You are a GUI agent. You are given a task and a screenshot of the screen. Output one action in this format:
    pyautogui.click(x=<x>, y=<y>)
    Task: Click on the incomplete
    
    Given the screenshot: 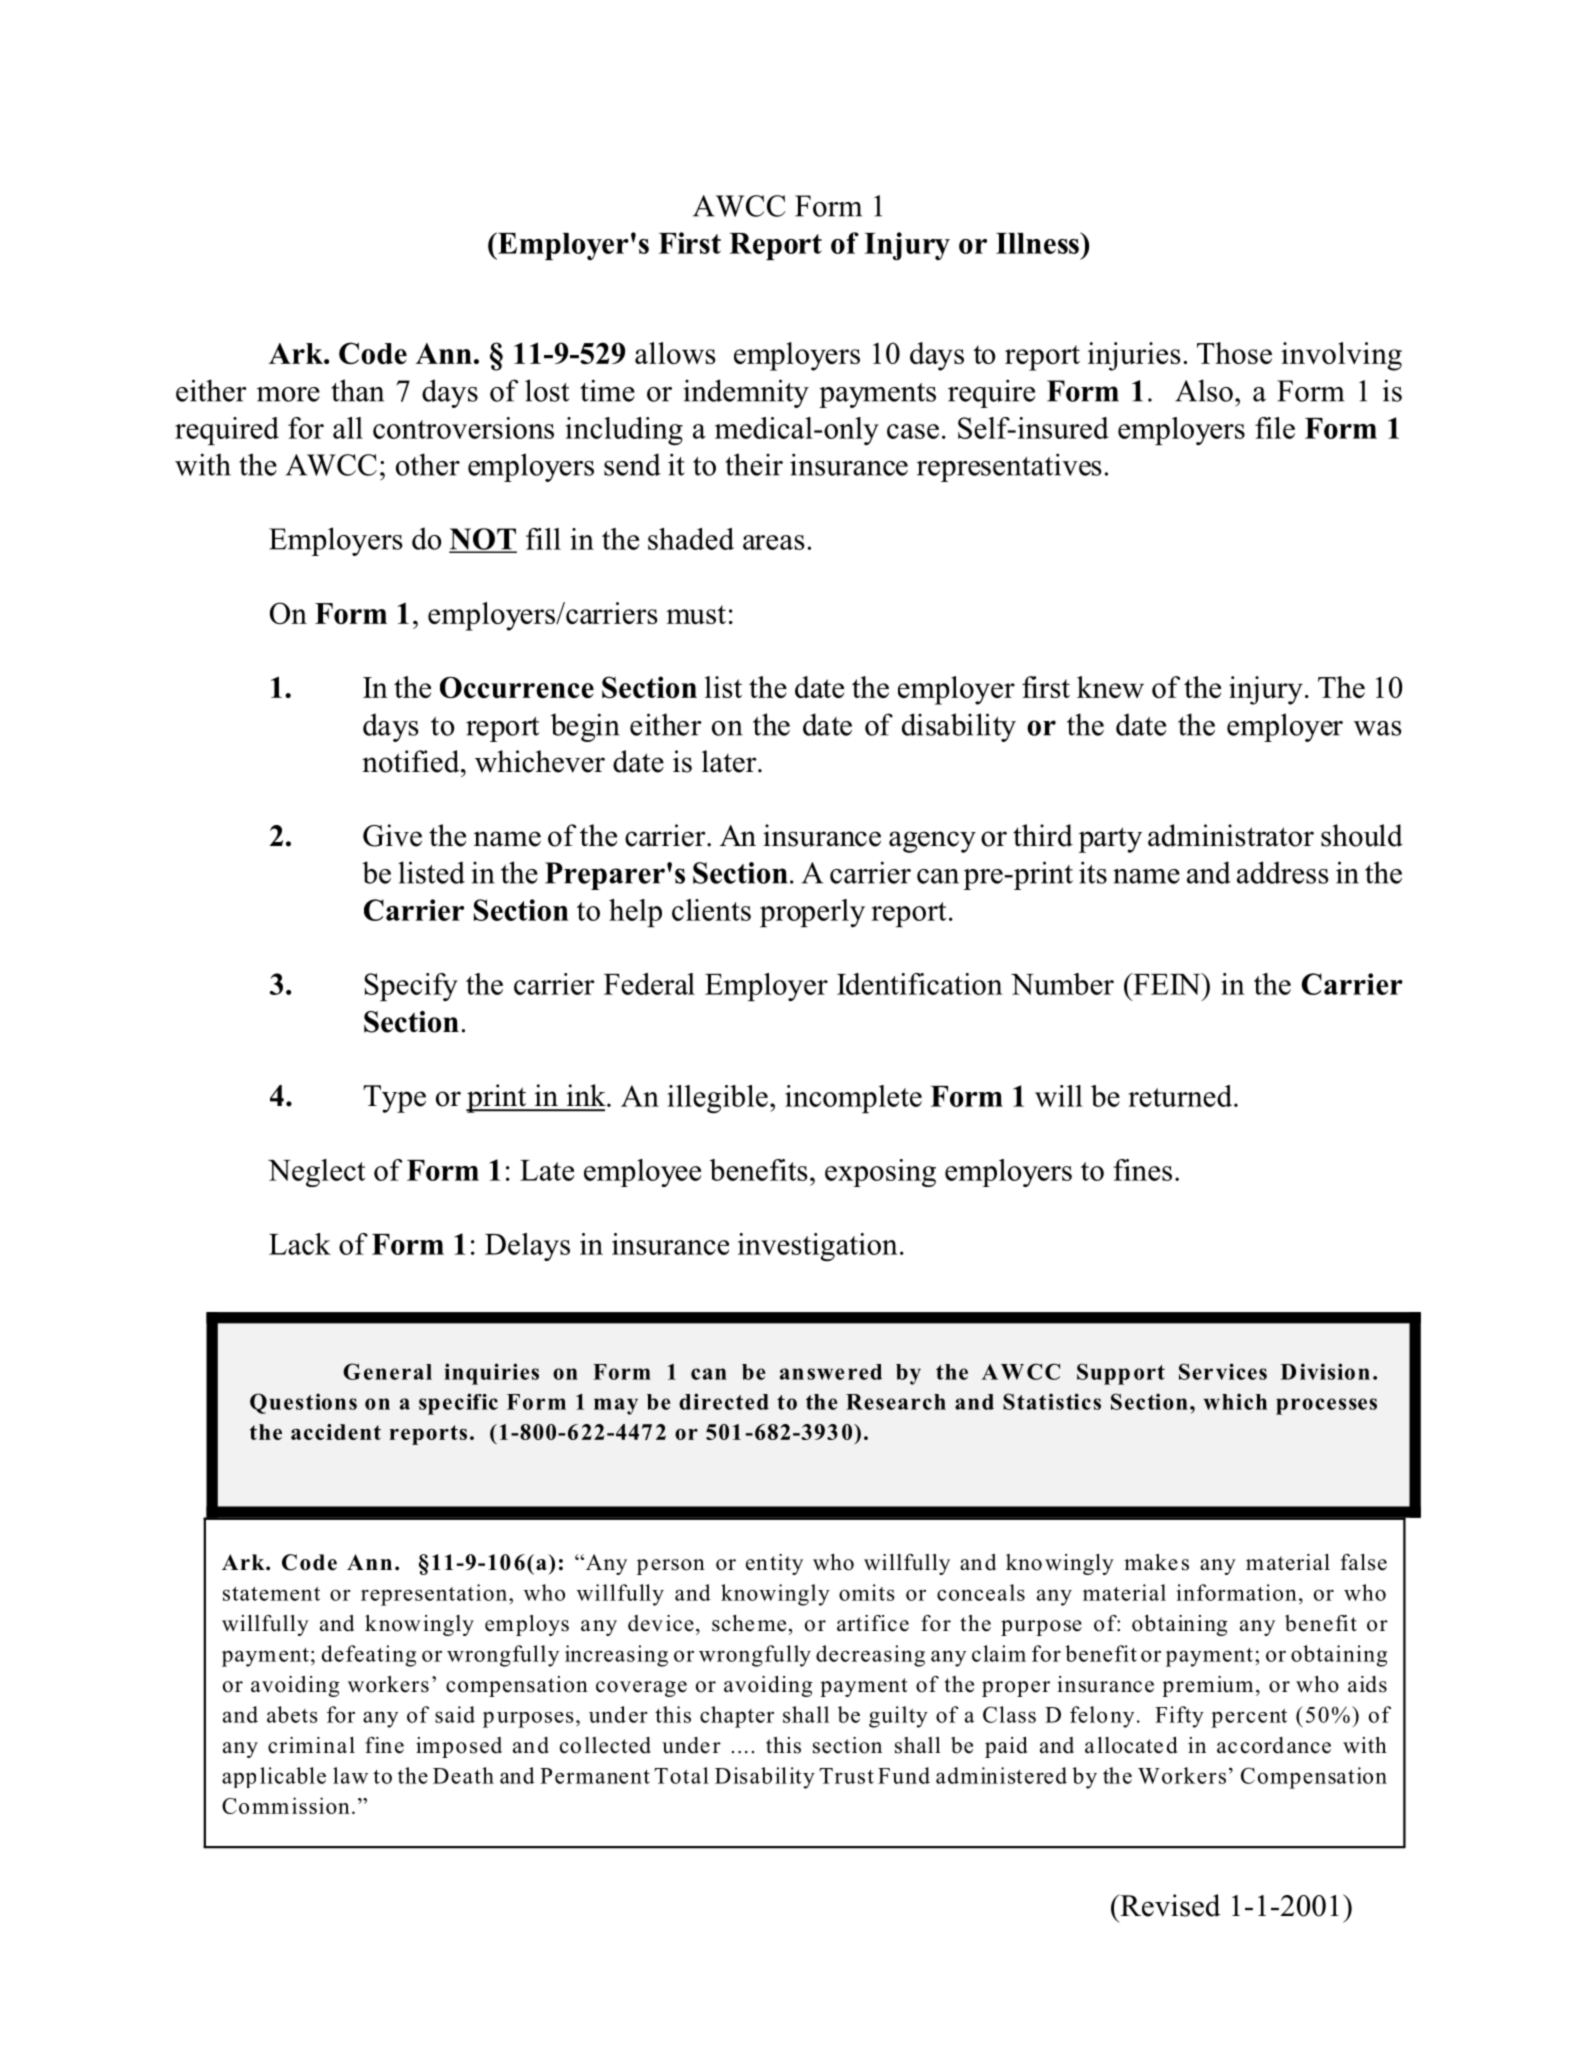 What is the action you would take?
    pyautogui.click(x=853, y=1099)
